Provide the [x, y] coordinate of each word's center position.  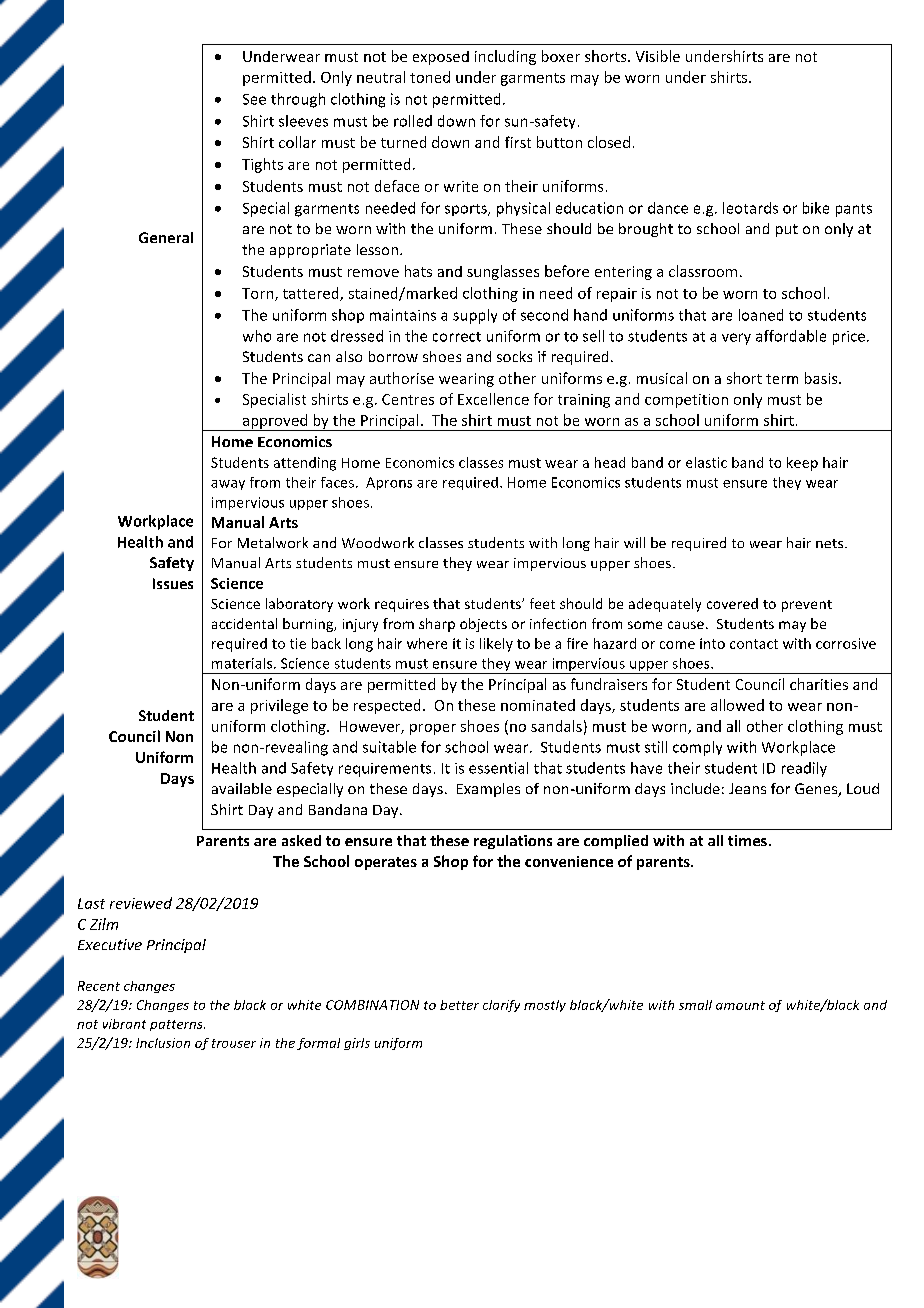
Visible [658, 56]
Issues [173, 583]
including [505, 57]
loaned [761, 315]
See [254, 99]
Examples [488, 790]
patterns [177, 1025]
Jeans [747, 788]
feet [542, 603]
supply [475, 316]
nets [831, 543]
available [242, 788]
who [257, 336]
